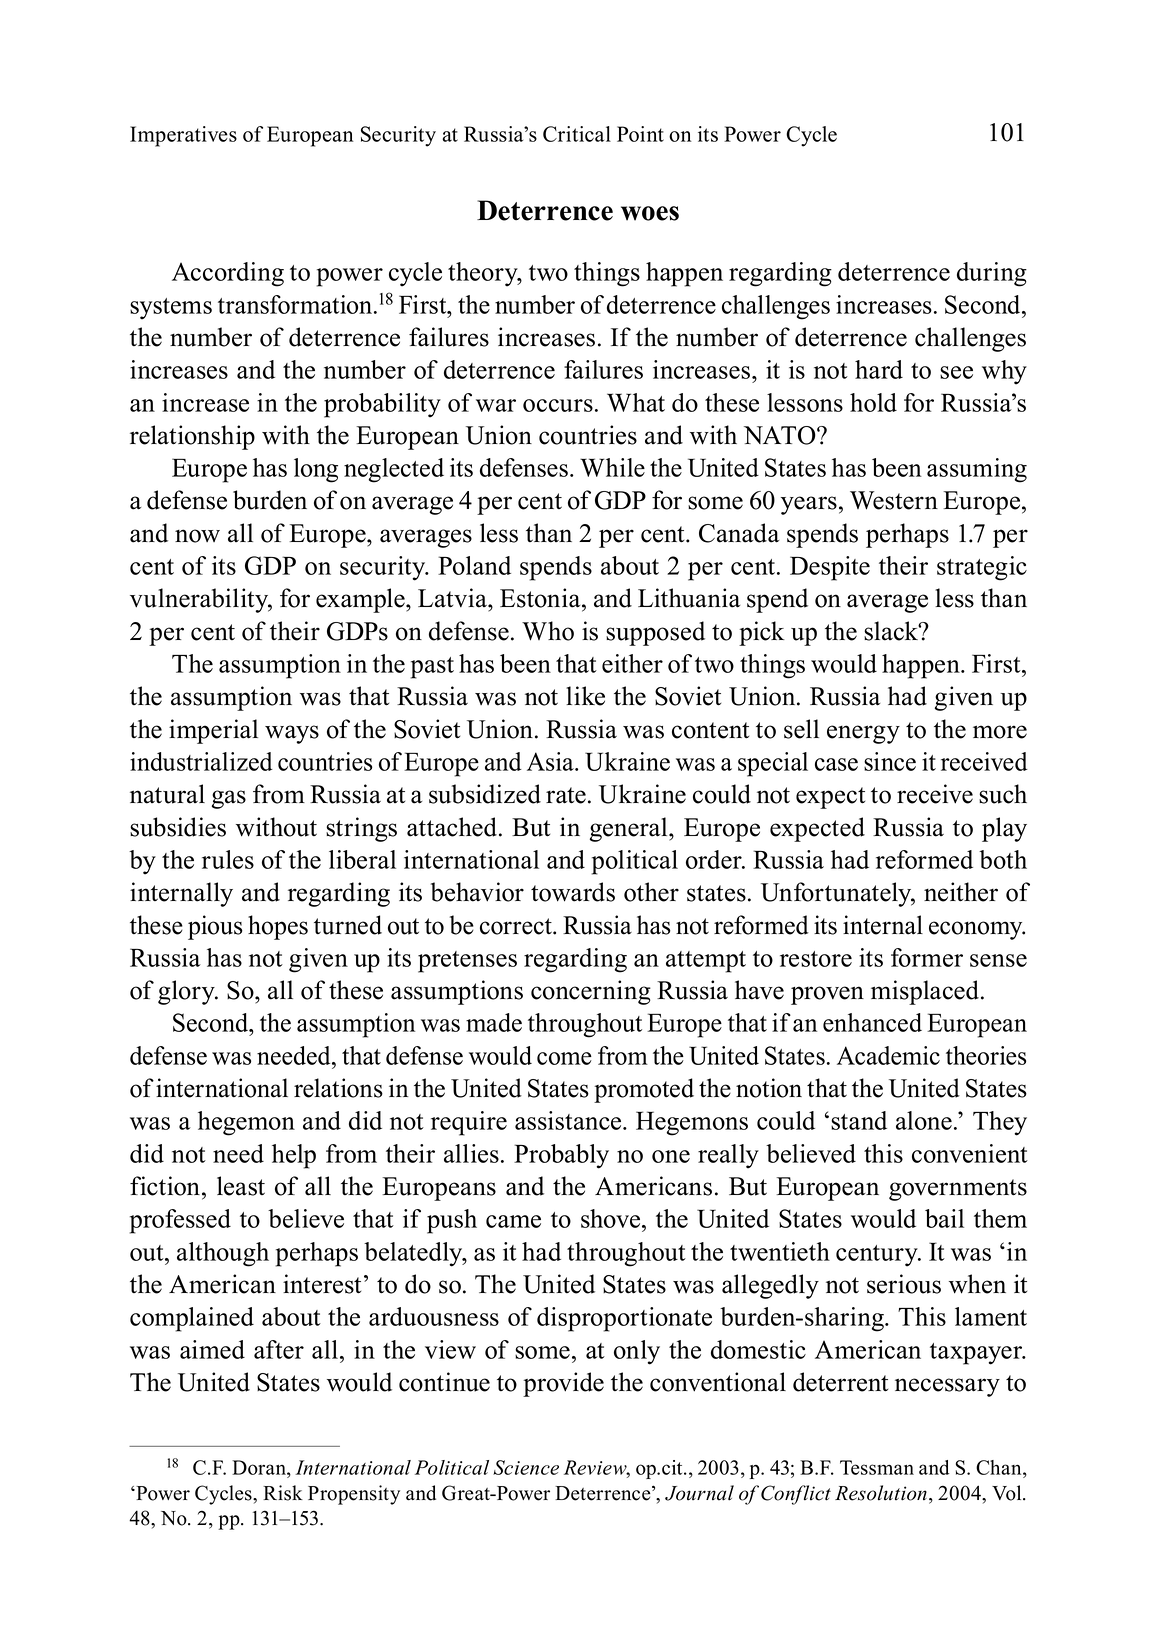 The width and height of the page is (1157, 1648). What do you see at coordinates (526, 1467) in the page?
I see `Science` at bounding box center [526, 1467].
